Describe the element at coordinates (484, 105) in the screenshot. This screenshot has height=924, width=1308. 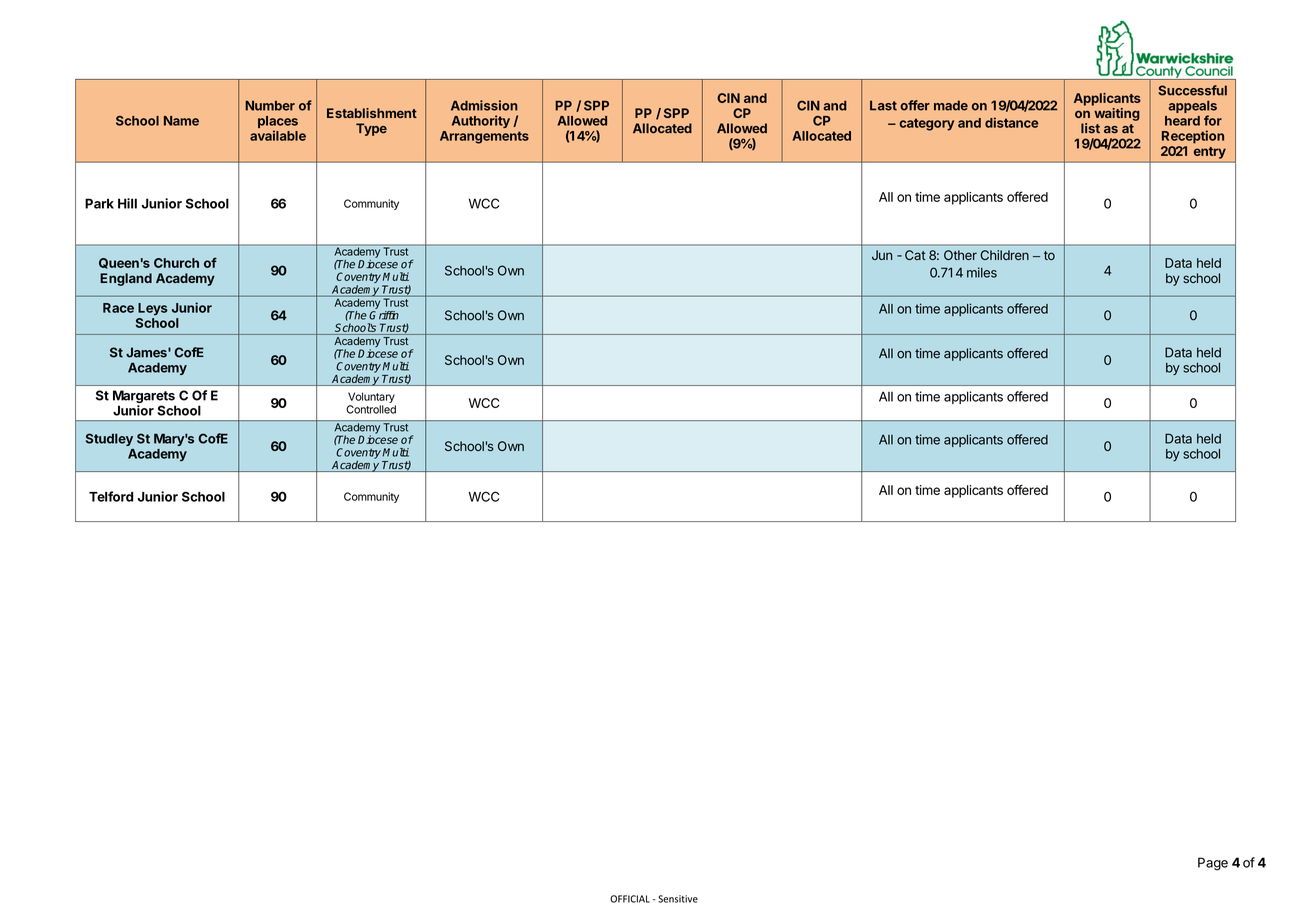
I see `Admission` at that location.
